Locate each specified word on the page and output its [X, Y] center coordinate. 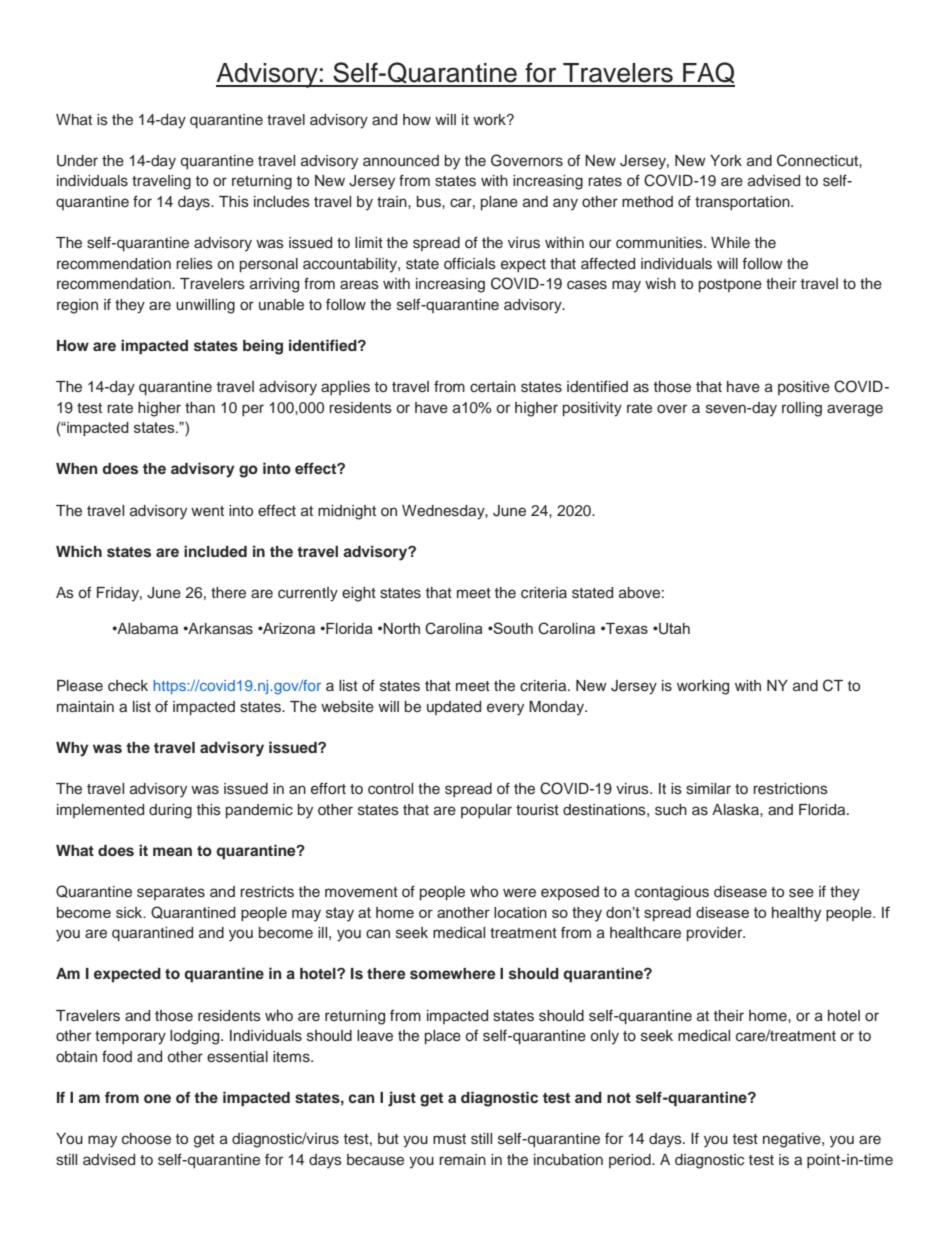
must [449, 1139]
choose [146, 1139]
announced [401, 161]
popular [486, 811]
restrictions [790, 789]
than [200, 407]
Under [77, 161]
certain [493, 386]
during [170, 811]
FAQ [708, 74]
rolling [802, 409]
